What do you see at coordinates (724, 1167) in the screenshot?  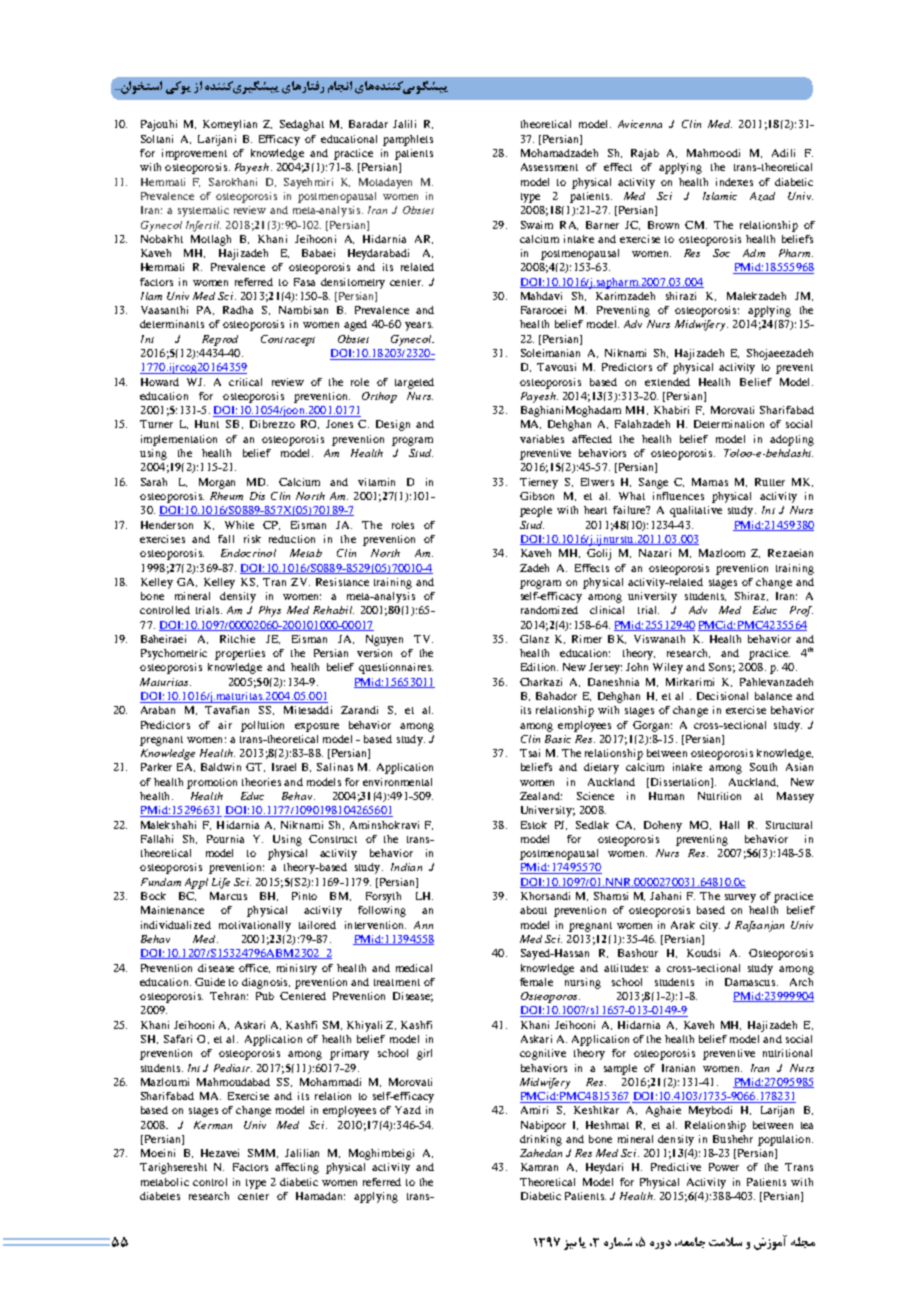 I see `Power` at bounding box center [724, 1167].
